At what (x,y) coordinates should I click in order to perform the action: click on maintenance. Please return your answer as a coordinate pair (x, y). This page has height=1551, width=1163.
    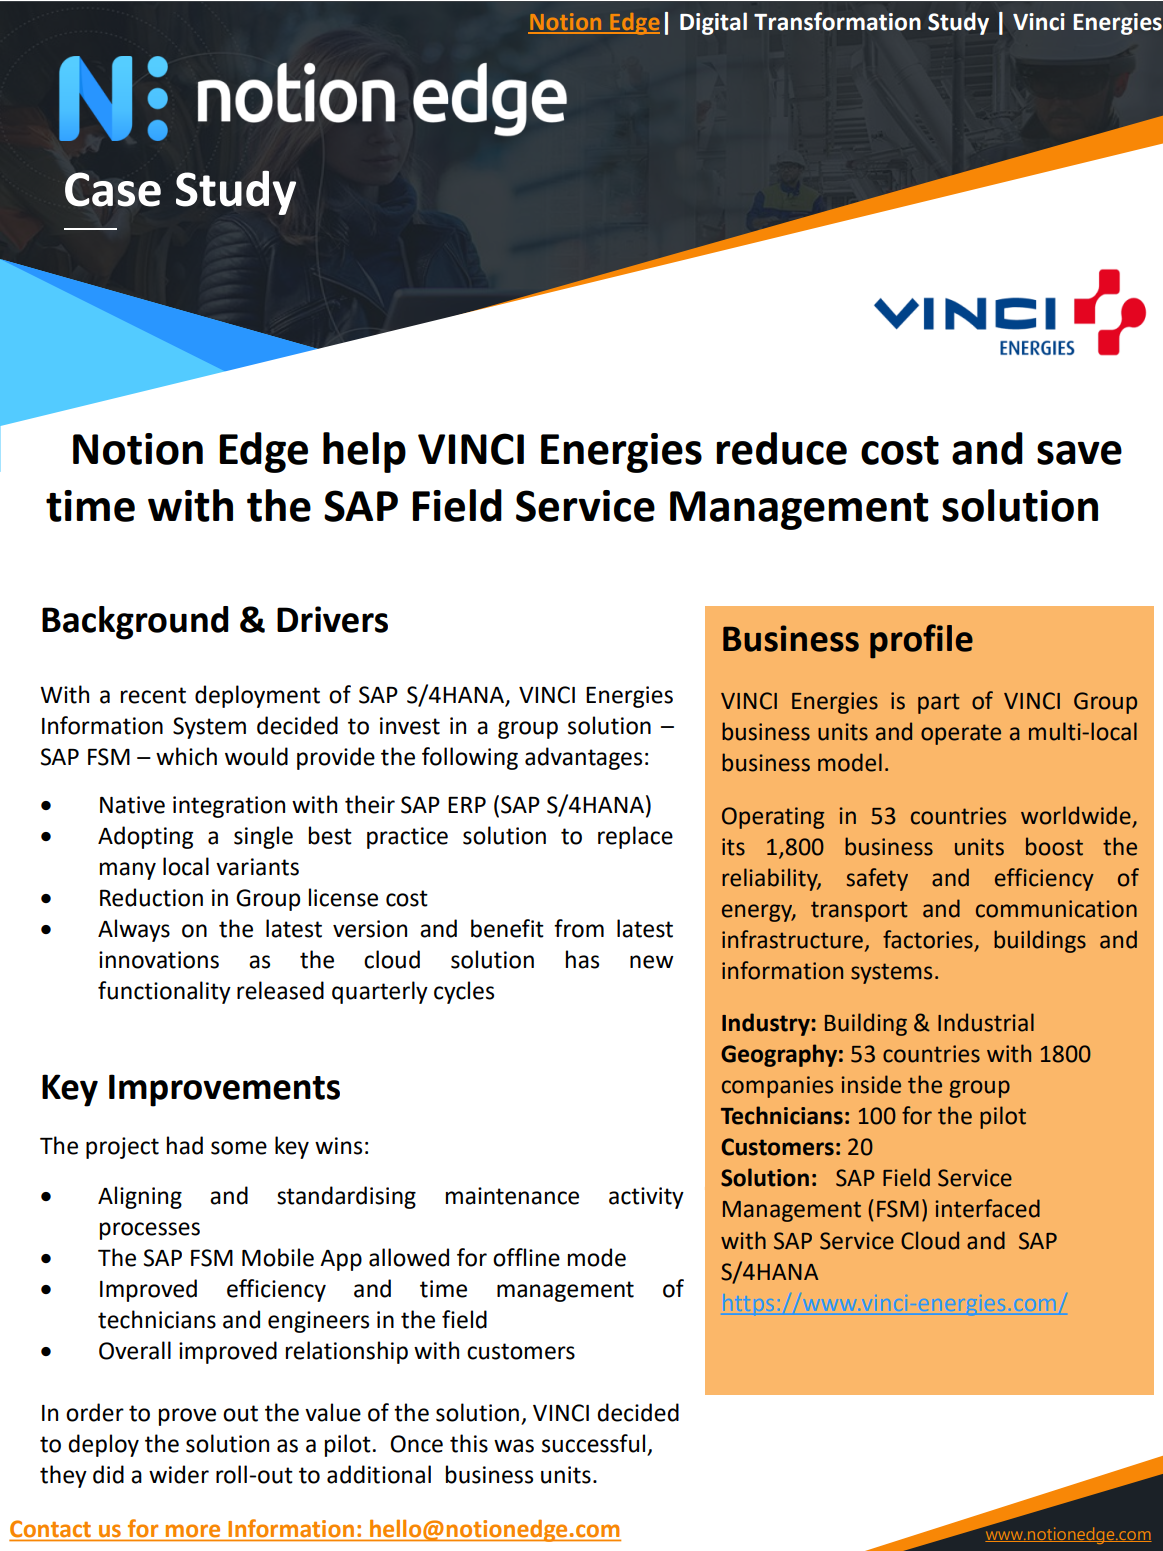
    Looking at the image, I should click on (512, 1196).
